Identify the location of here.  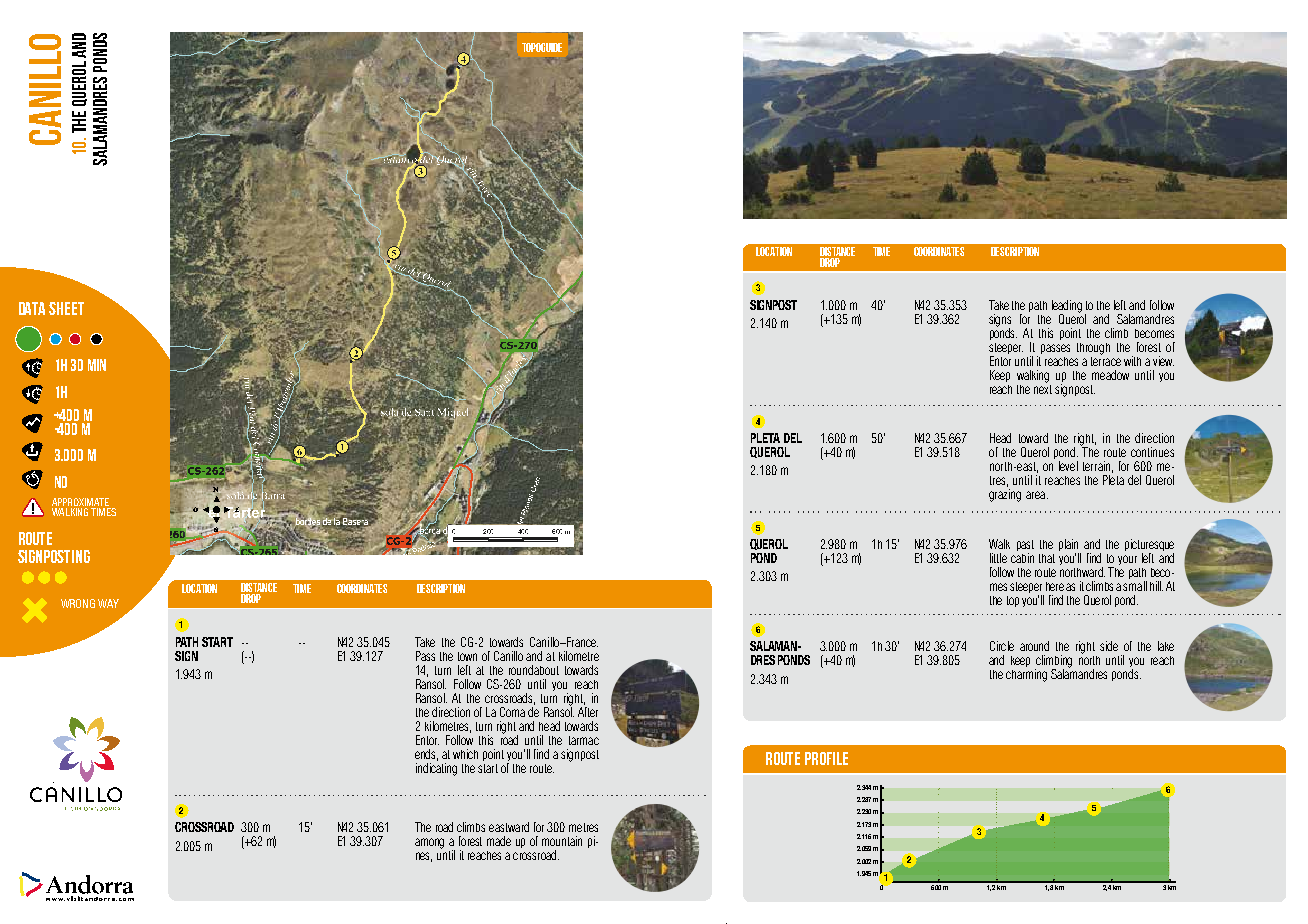
(1055, 586).
